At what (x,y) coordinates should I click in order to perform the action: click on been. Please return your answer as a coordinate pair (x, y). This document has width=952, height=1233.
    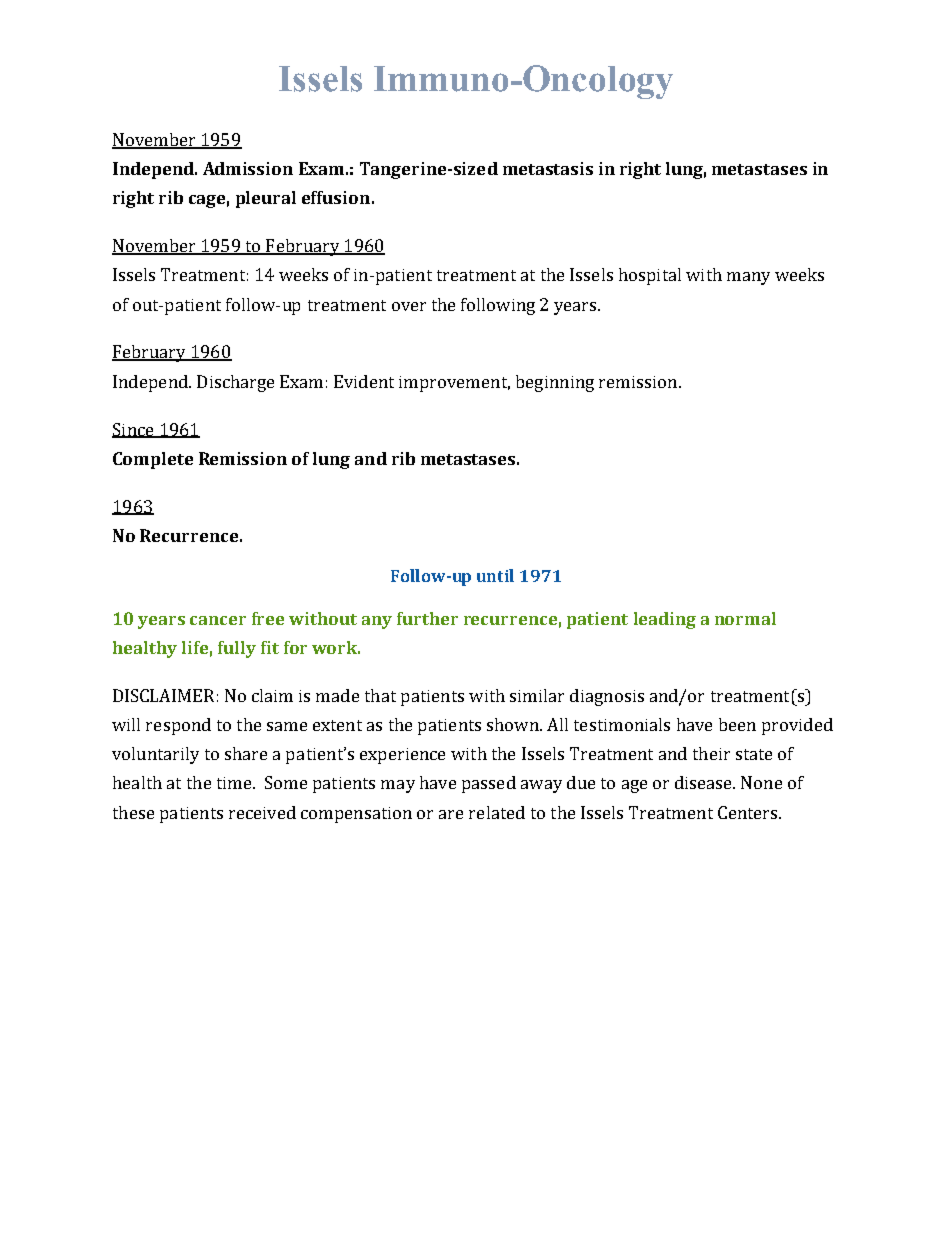
    Looking at the image, I should click on (737, 724).
